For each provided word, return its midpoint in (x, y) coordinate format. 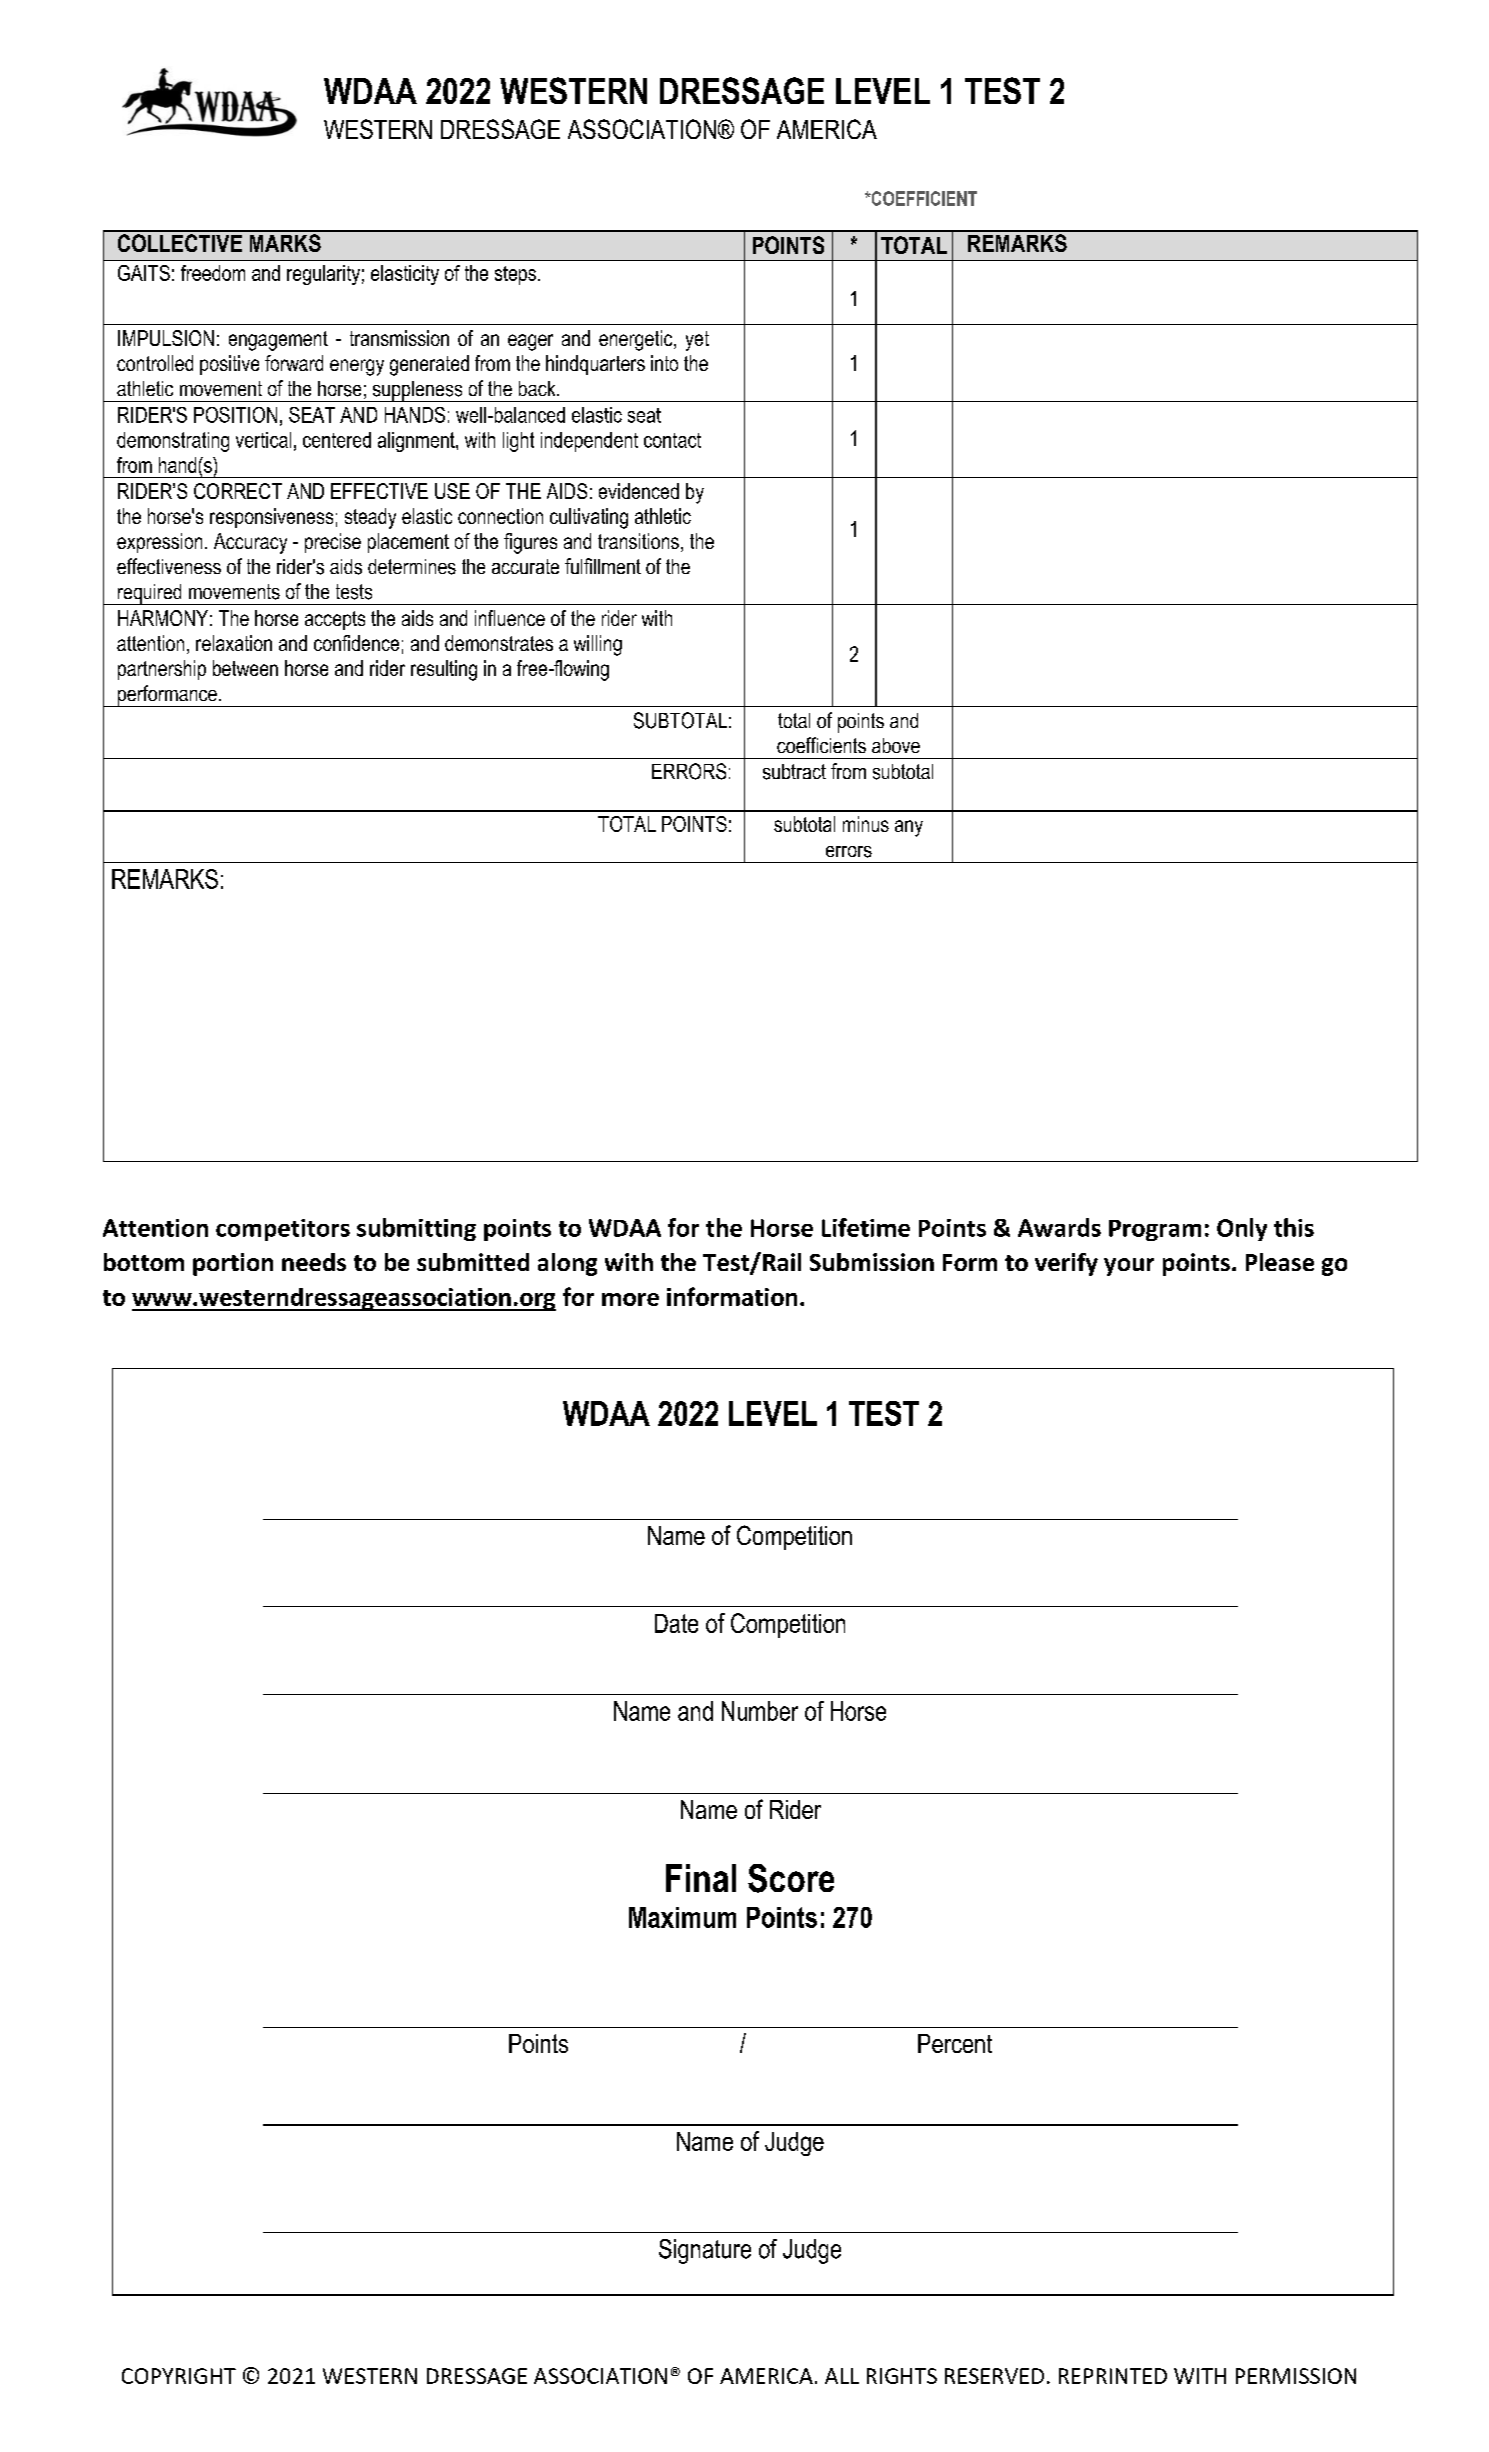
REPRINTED (1113, 2376)
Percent (955, 2043)
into (664, 363)
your (1129, 1267)
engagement (278, 341)
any (909, 828)
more (630, 1299)
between (245, 668)
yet (697, 341)
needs (314, 1262)
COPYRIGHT (179, 2376)
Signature (705, 2251)
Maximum (682, 1917)
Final (701, 1878)
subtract (794, 772)
